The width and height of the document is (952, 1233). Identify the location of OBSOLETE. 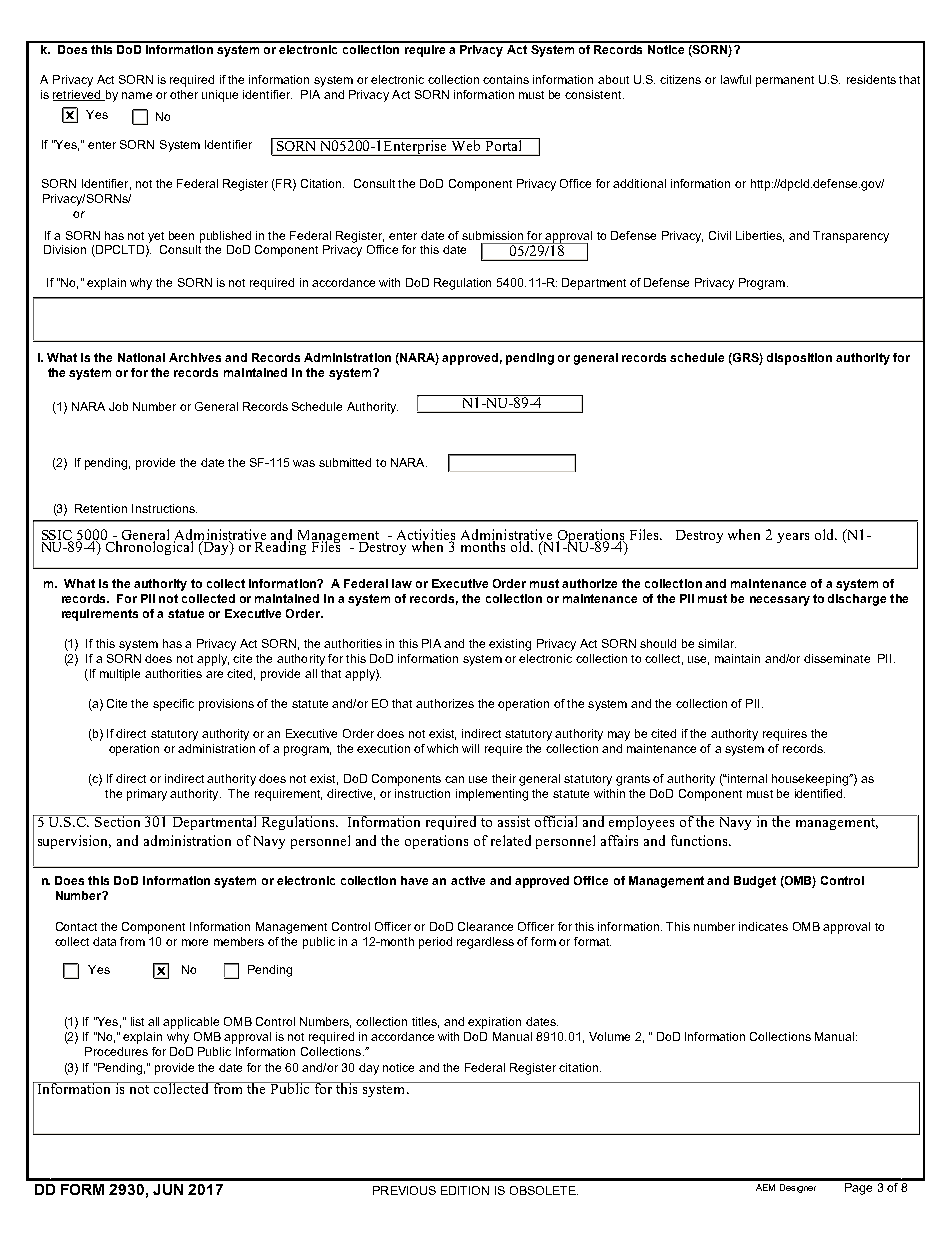
(544, 1190).
